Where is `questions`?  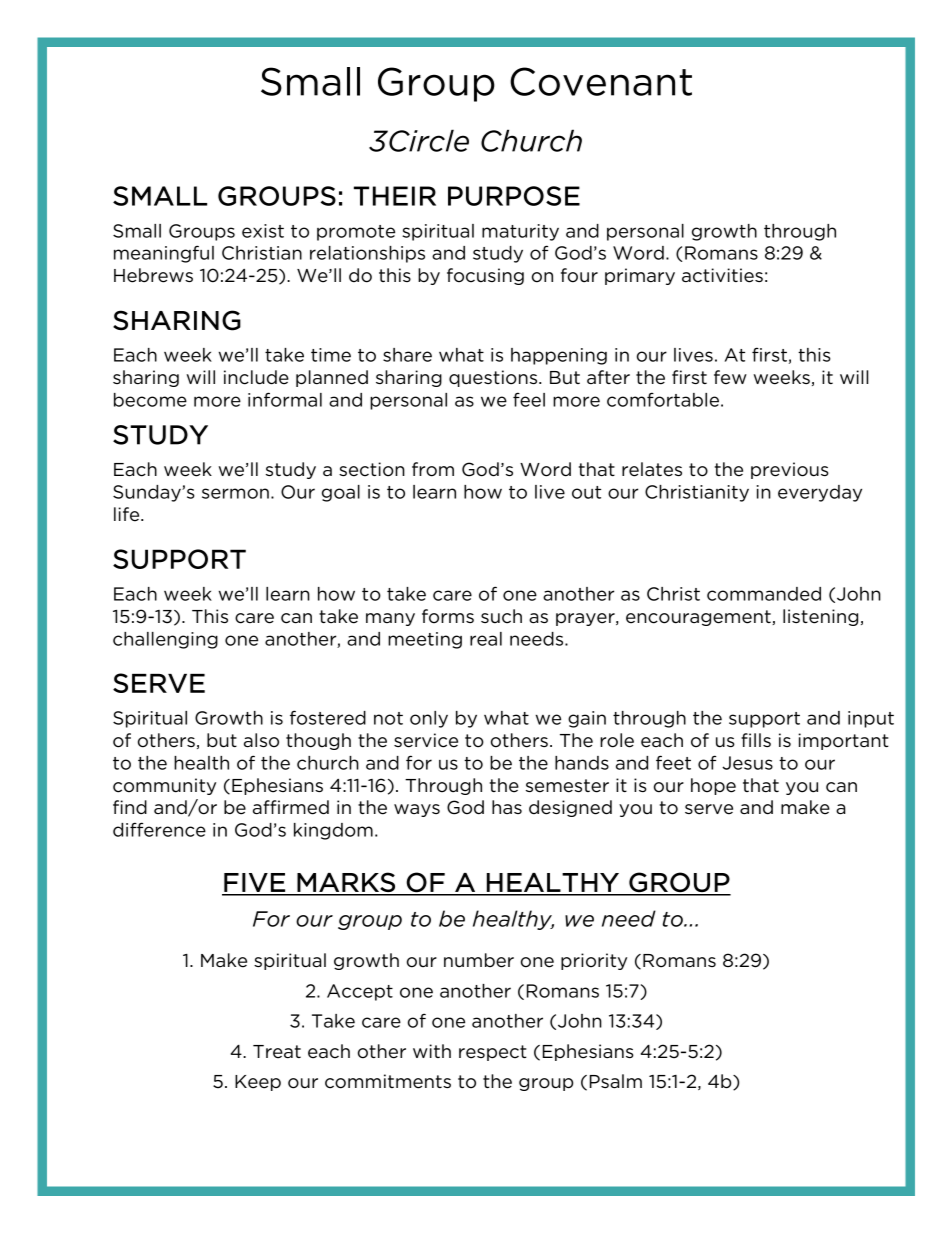 questions is located at coordinates (494, 378).
